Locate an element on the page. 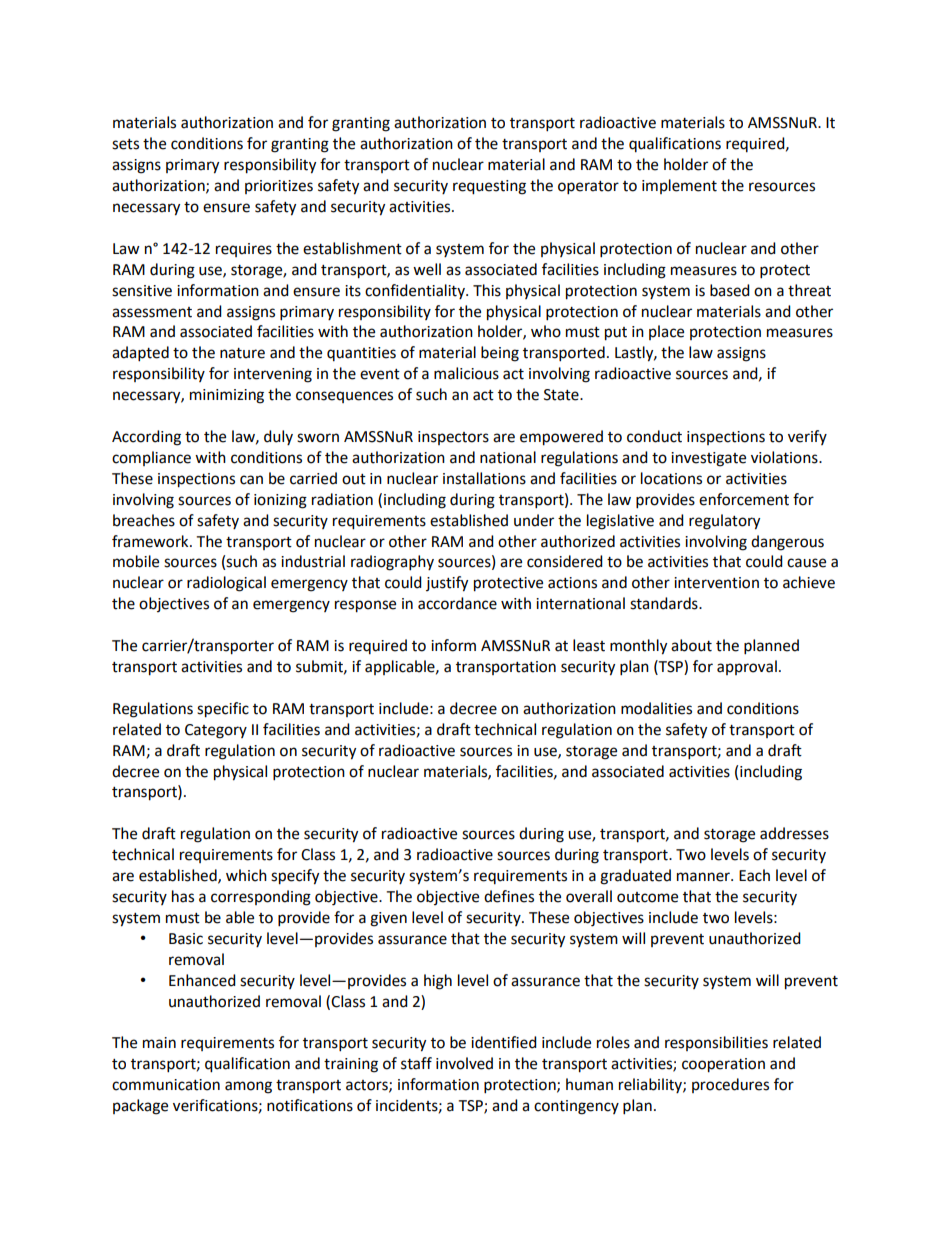 The image size is (952, 1233). prioritizes is located at coordinates (279, 187).
